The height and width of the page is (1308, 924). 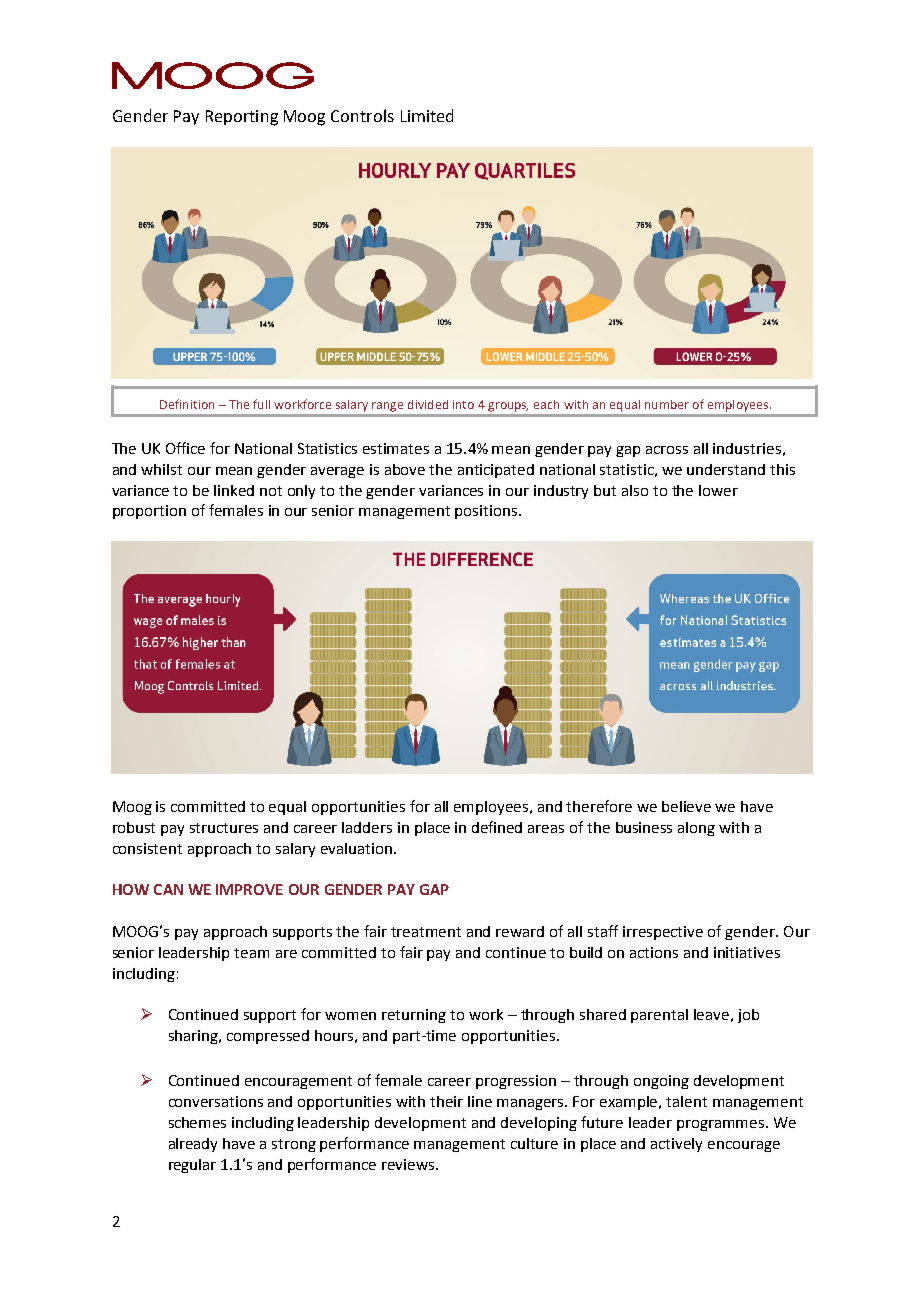 I want to click on IMPROVE, so click(x=249, y=889).
